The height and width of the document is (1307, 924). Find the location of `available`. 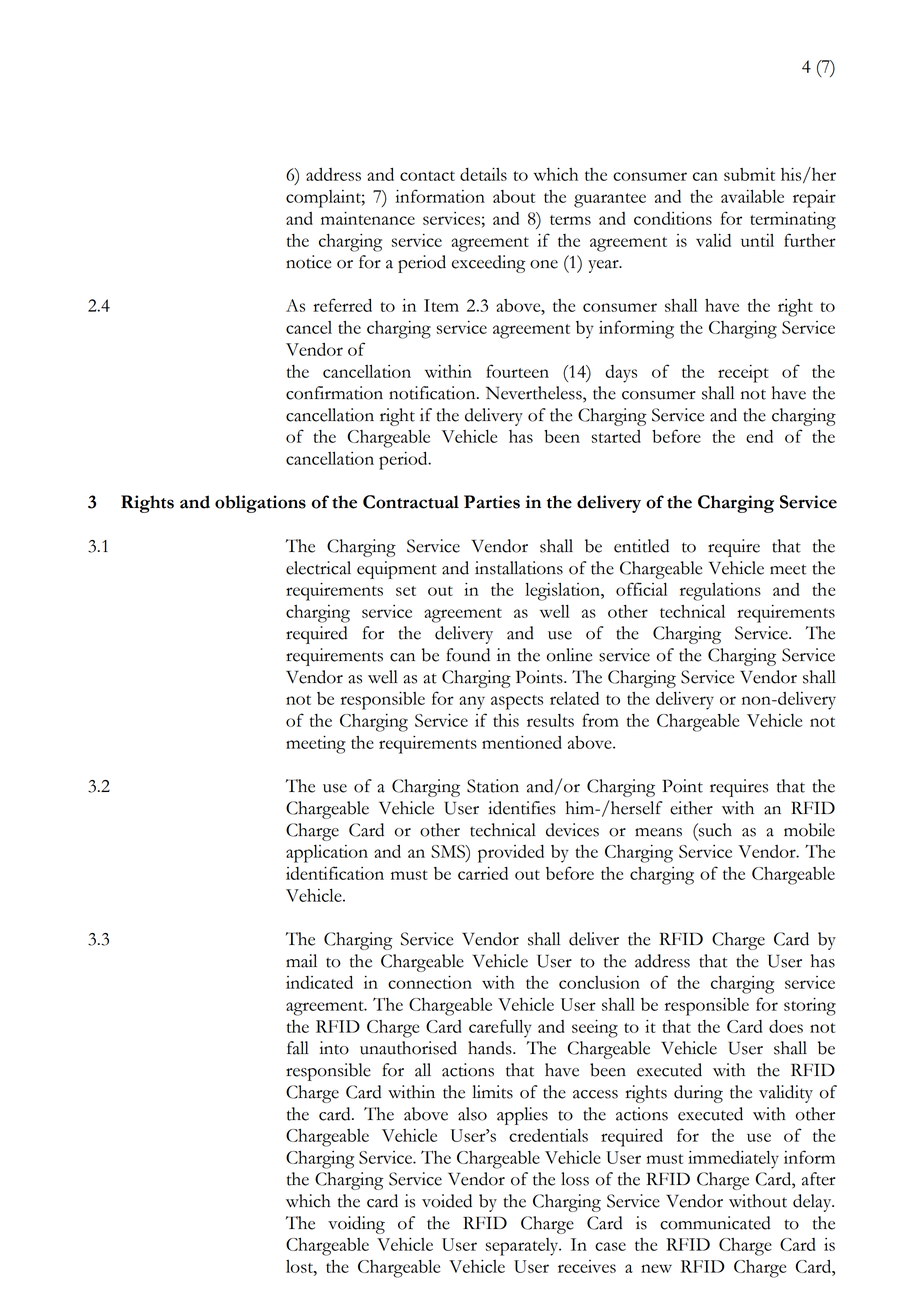

available is located at coordinates (752, 196).
